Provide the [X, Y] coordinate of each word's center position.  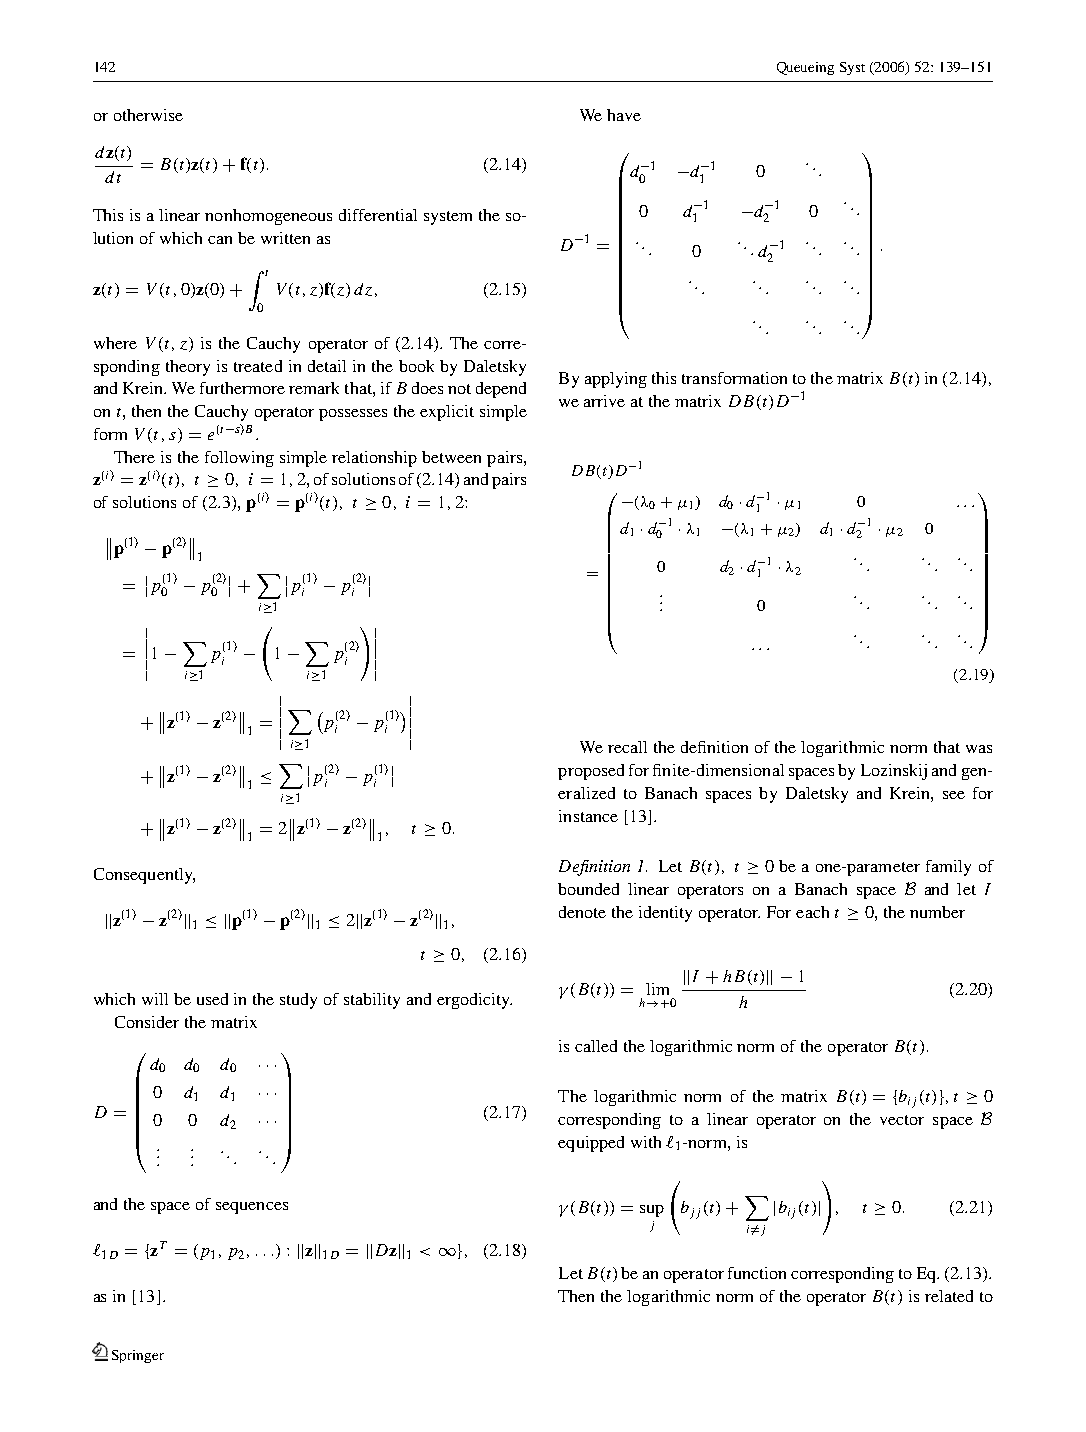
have [624, 115]
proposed [591, 772]
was [979, 749]
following [239, 459]
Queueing [805, 68]
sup [652, 1211]
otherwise [148, 115]
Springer [138, 1356]
